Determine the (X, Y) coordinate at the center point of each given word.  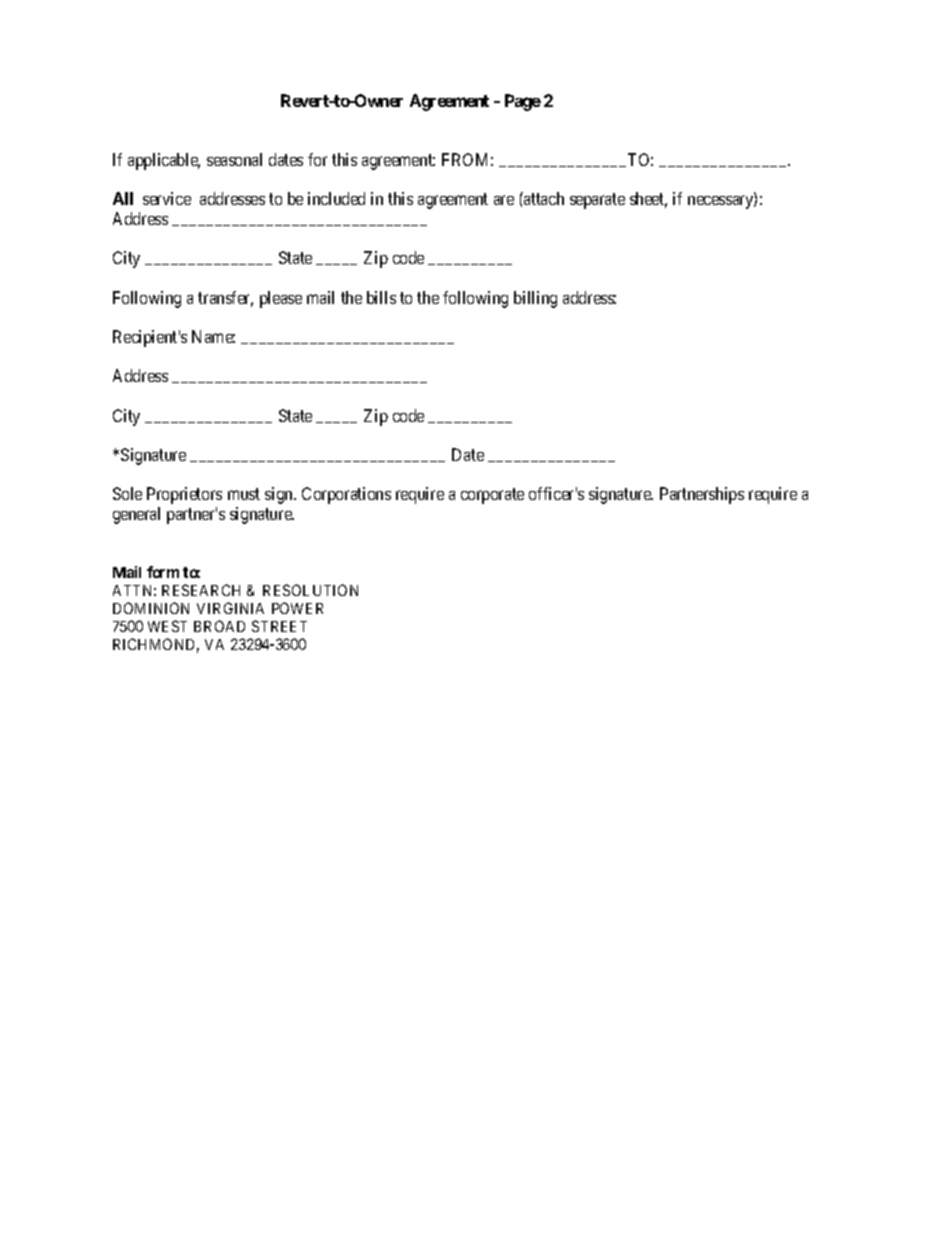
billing (535, 299)
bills (381, 297)
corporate (492, 496)
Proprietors (184, 495)
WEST (167, 626)
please (281, 299)
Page (523, 102)
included (336, 198)
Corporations (346, 495)
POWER (297, 608)
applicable (164, 161)
